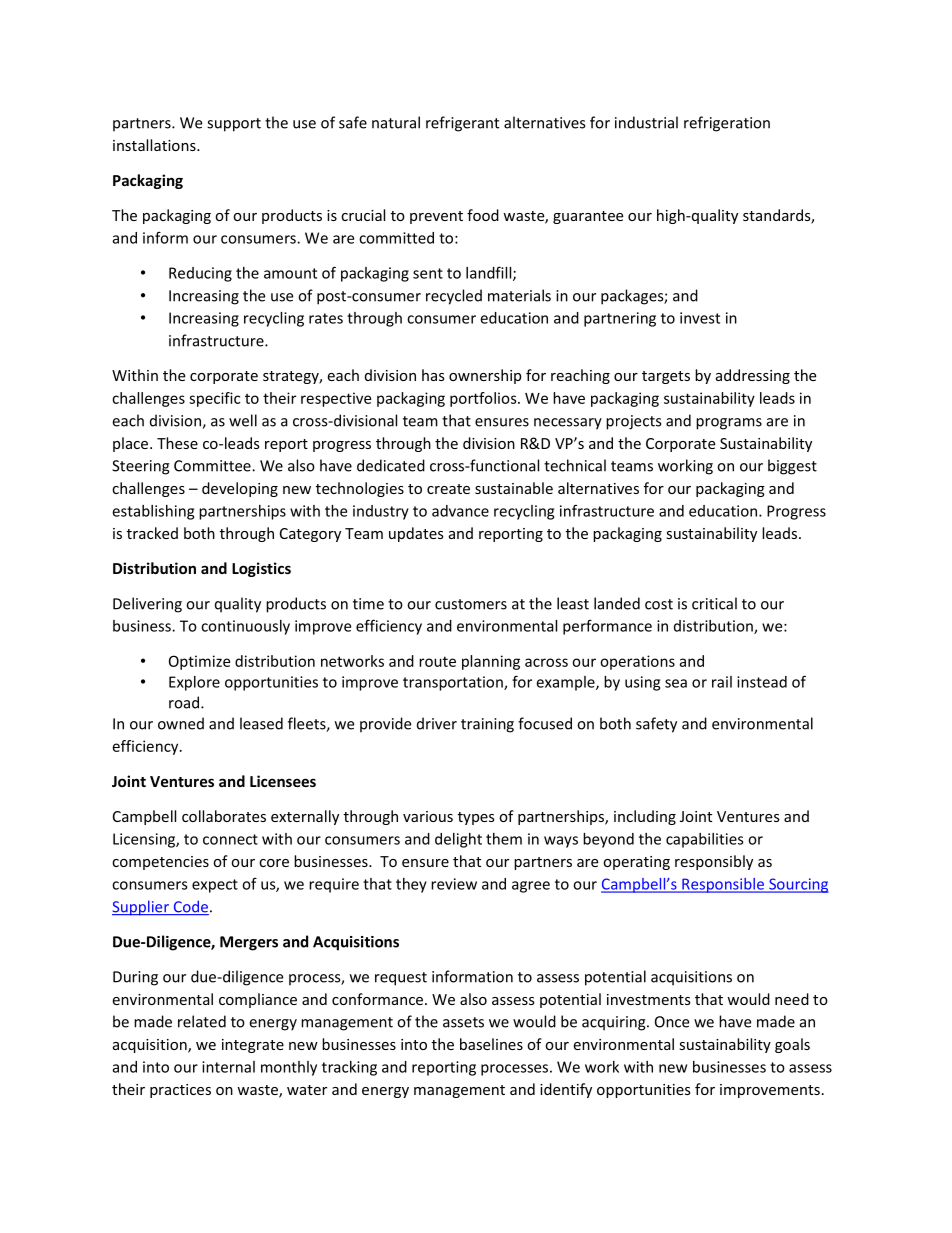 Image resolution: width=952 pixels, height=1233 pixels. What do you see at coordinates (491, 1044) in the page?
I see `baselines` at bounding box center [491, 1044].
